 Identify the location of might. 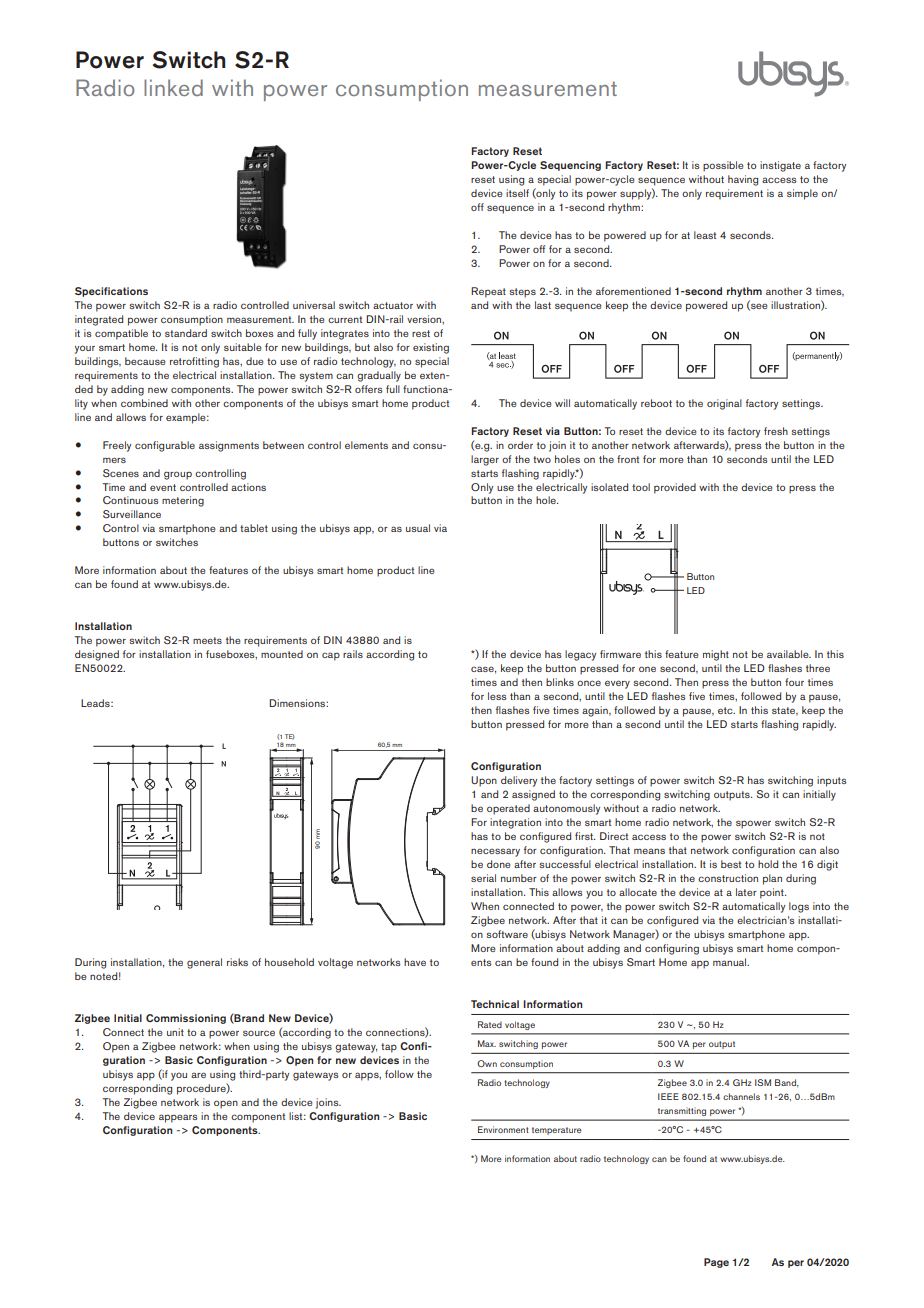
(716, 655).
